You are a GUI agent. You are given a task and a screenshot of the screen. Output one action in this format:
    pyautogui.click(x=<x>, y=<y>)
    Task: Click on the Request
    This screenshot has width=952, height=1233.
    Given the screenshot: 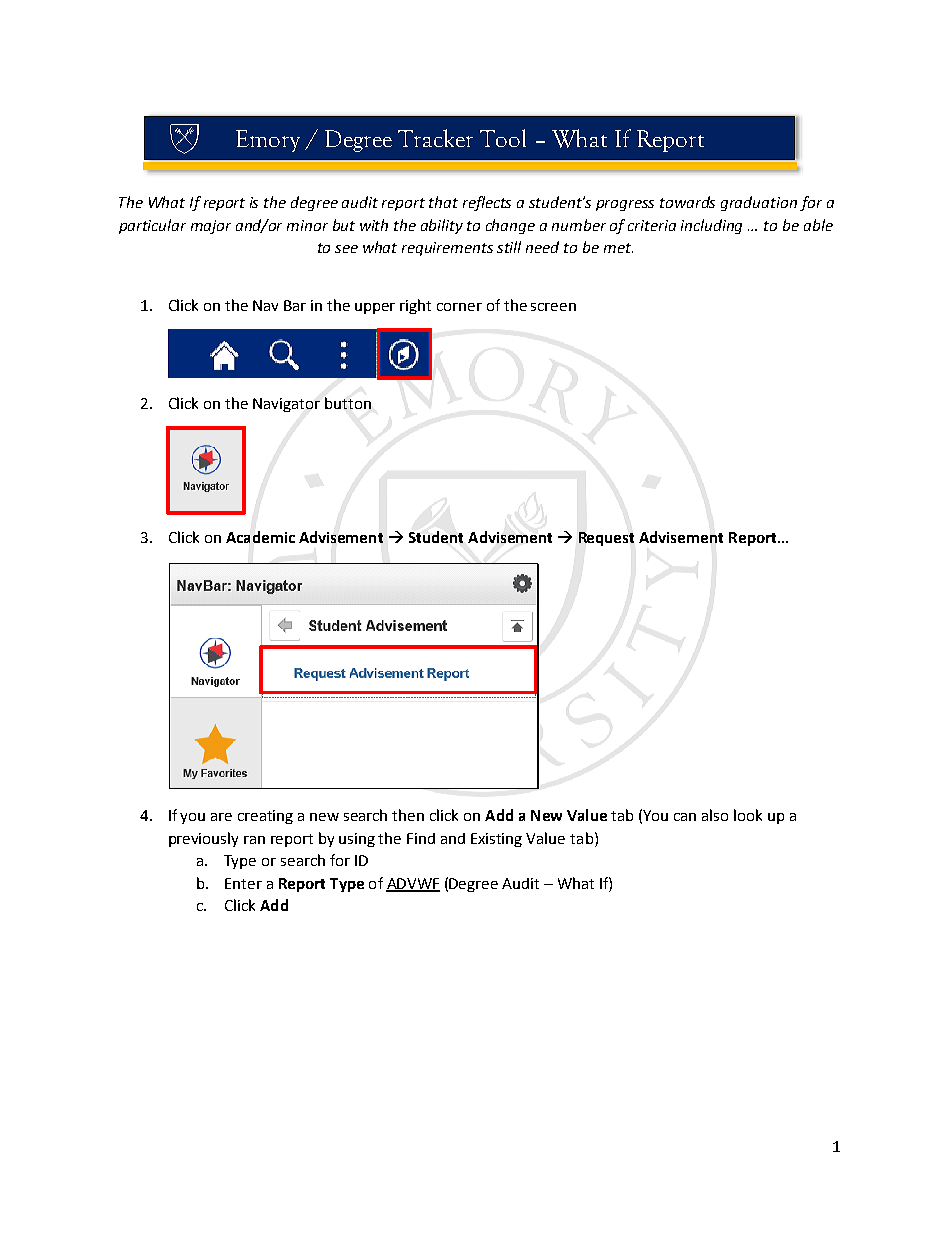 What is the action you would take?
    pyautogui.click(x=606, y=539)
